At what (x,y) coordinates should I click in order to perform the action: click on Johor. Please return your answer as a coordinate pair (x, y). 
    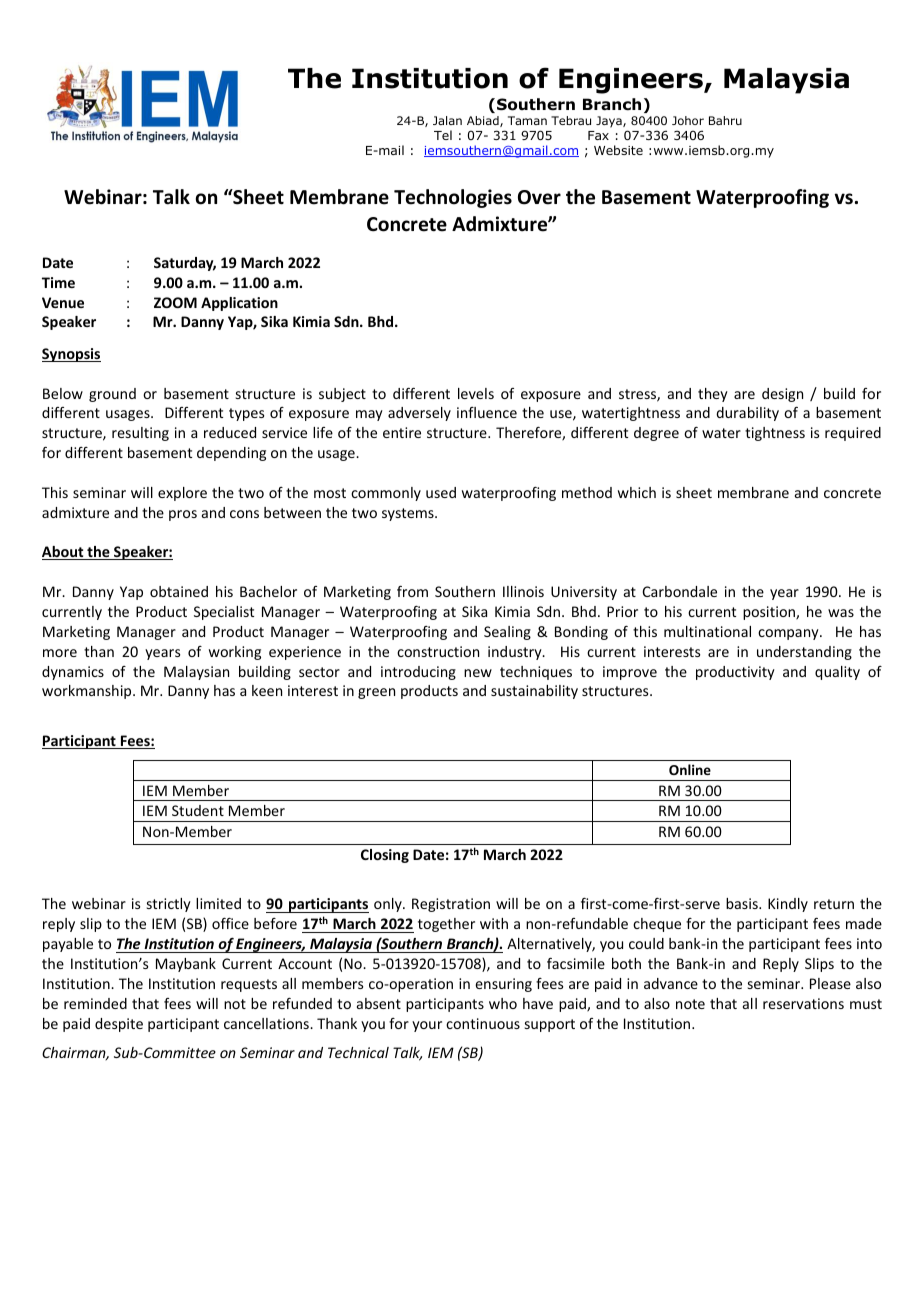
    Looking at the image, I should click on (688, 120).
